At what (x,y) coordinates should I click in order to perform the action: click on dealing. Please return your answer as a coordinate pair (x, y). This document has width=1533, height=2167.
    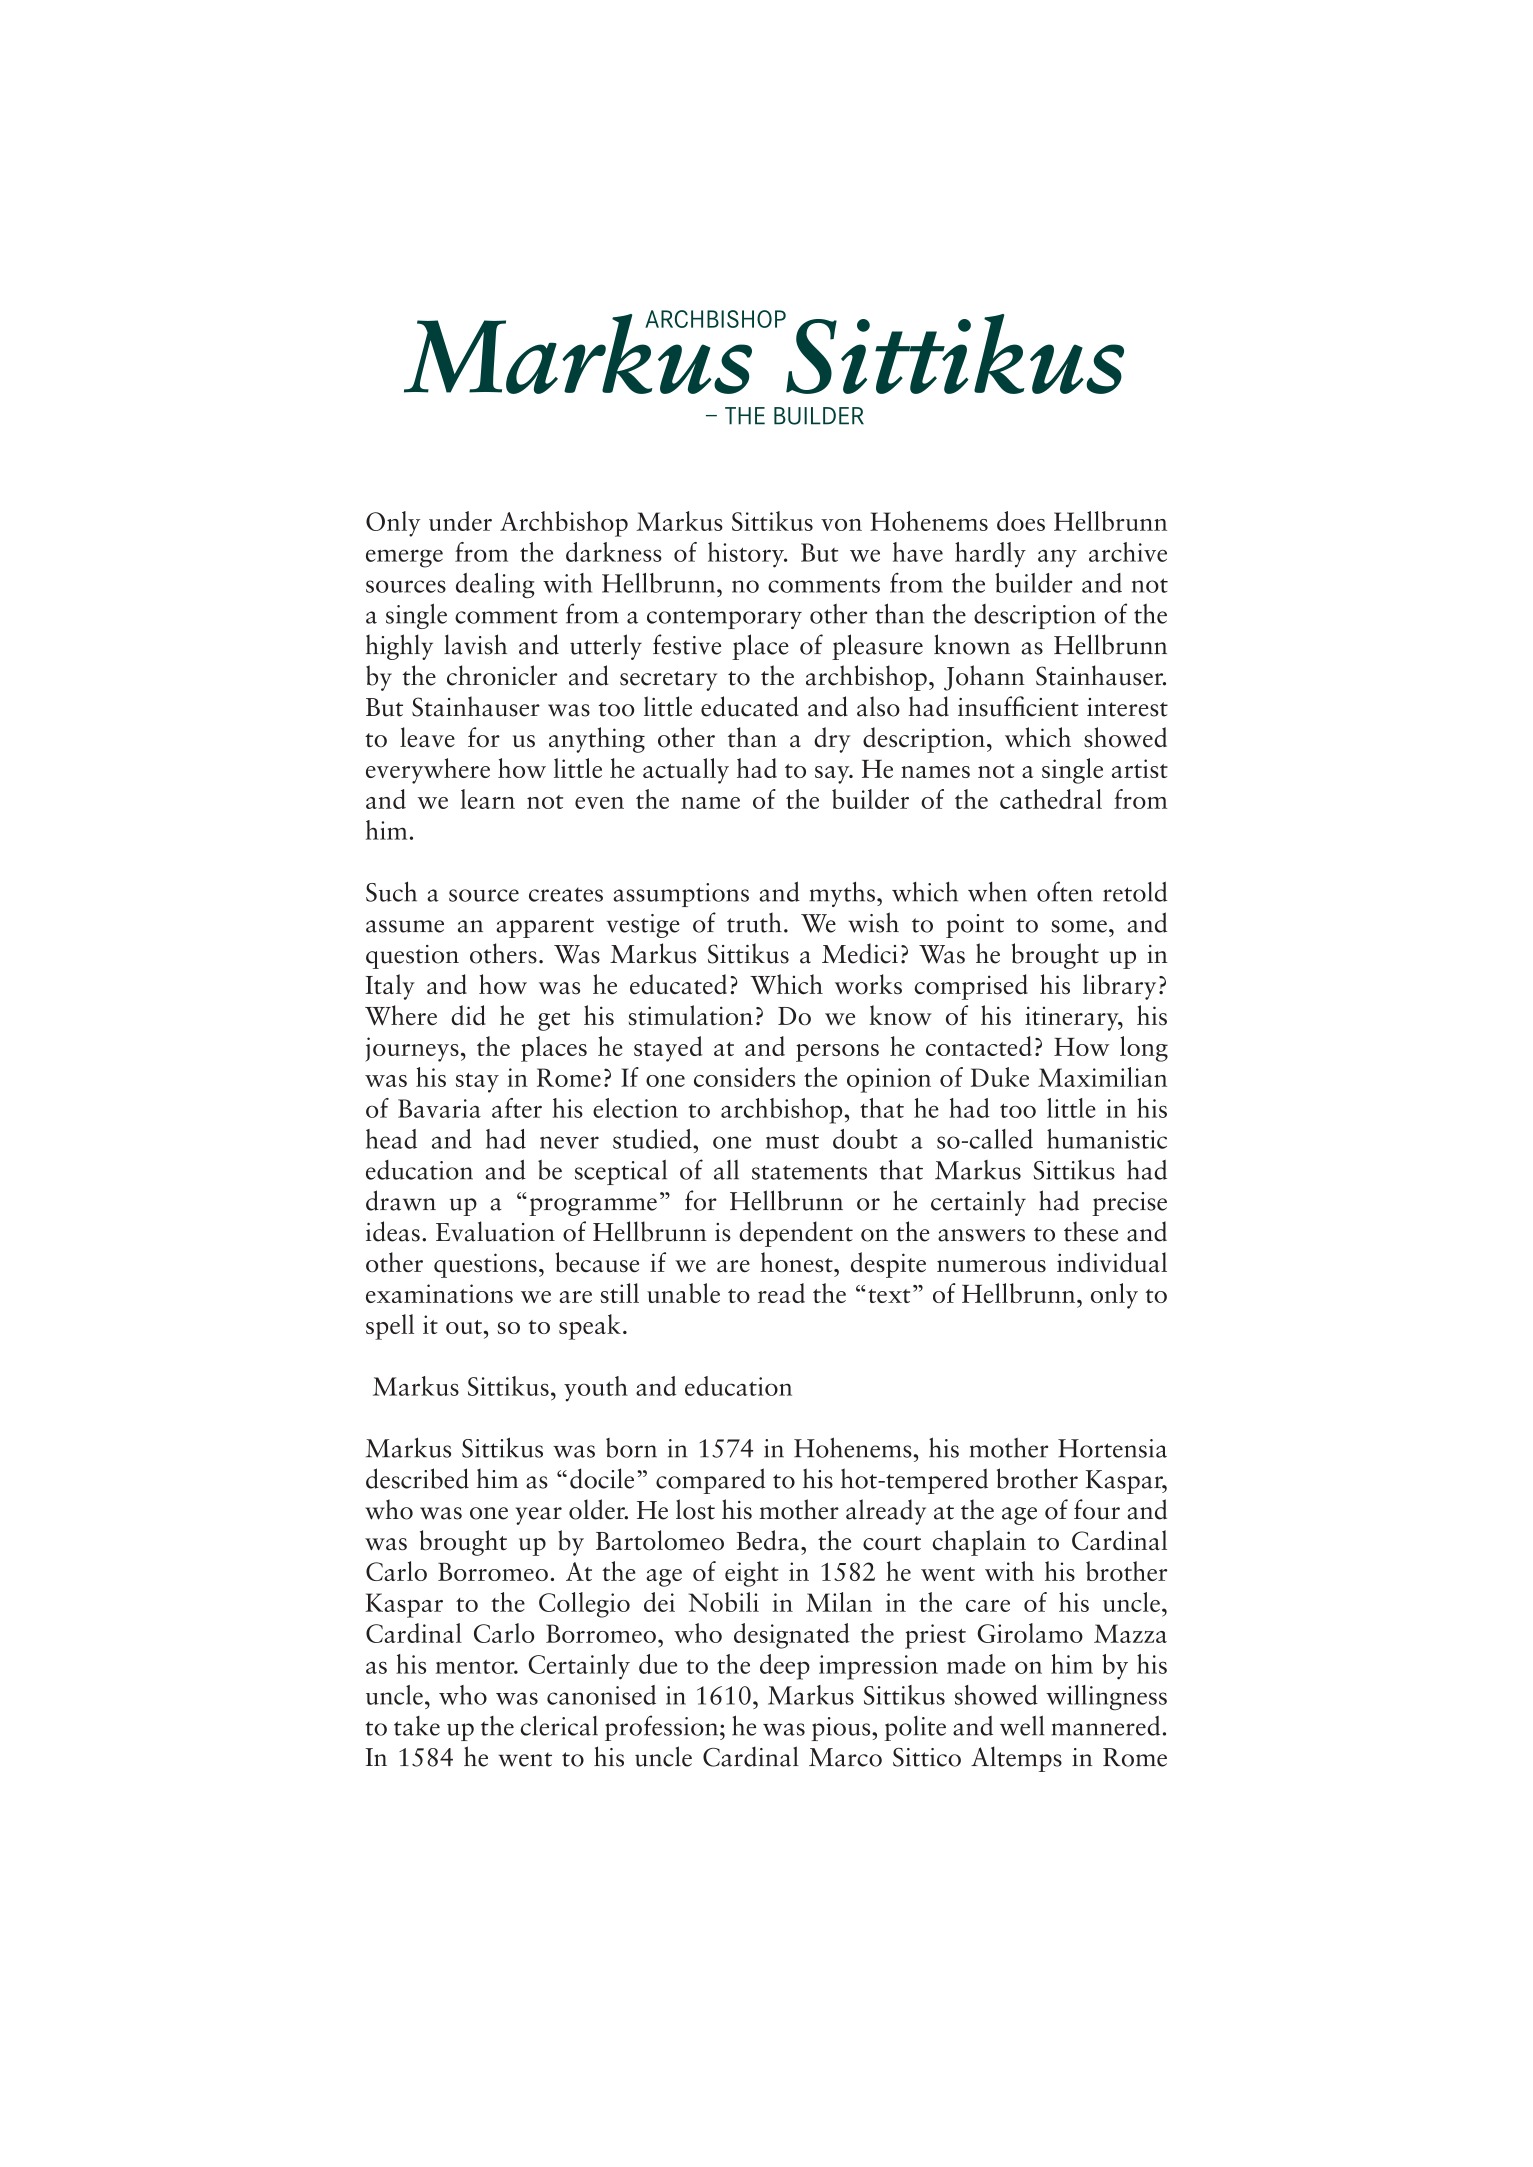
    Looking at the image, I should click on (495, 586).
